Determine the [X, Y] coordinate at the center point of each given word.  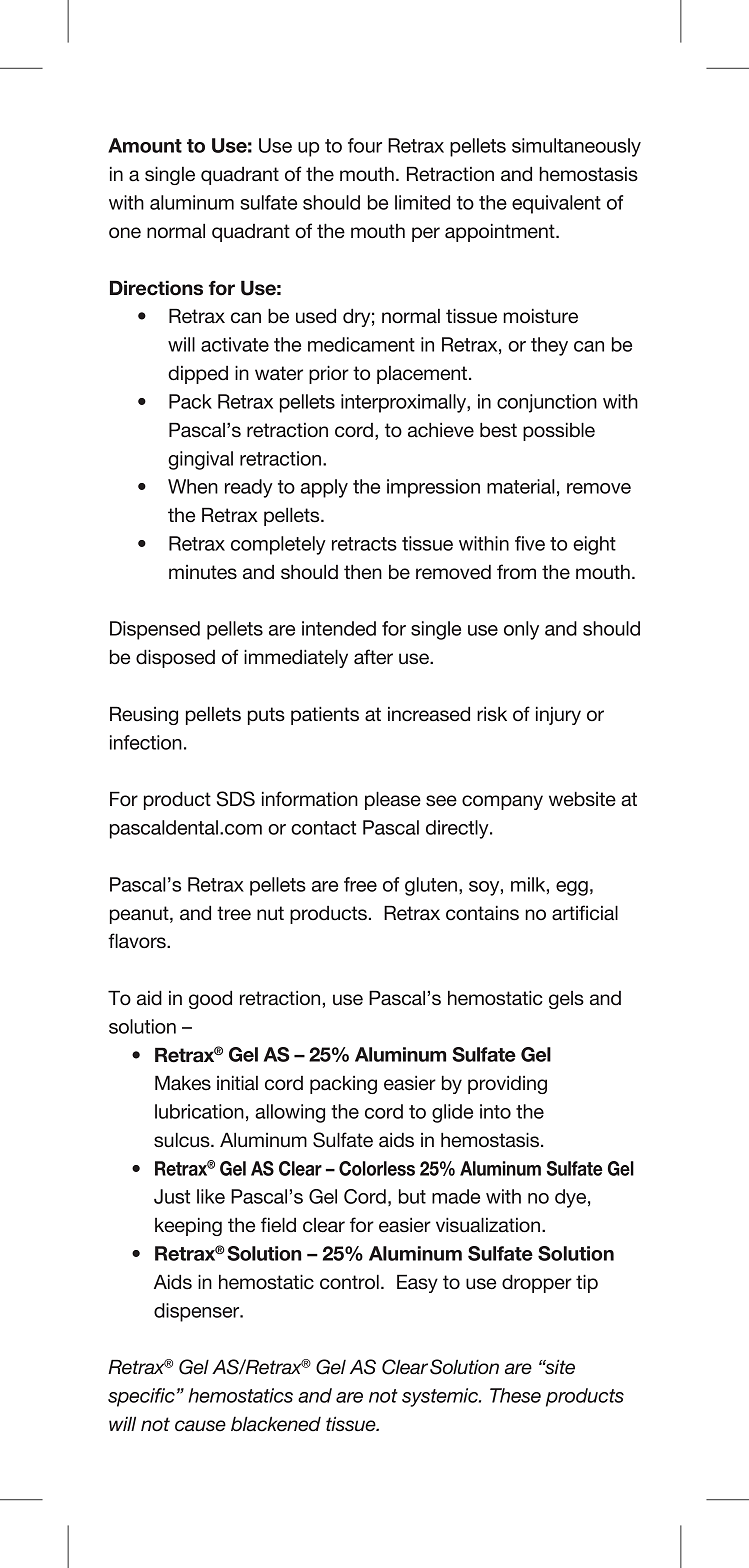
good [210, 1000]
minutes [203, 572]
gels [566, 1000]
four [365, 145]
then [363, 572]
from [516, 571]
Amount [145, 145]
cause [200, 1426]
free [360, 884]
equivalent [556, 204]
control [349, 1282]
